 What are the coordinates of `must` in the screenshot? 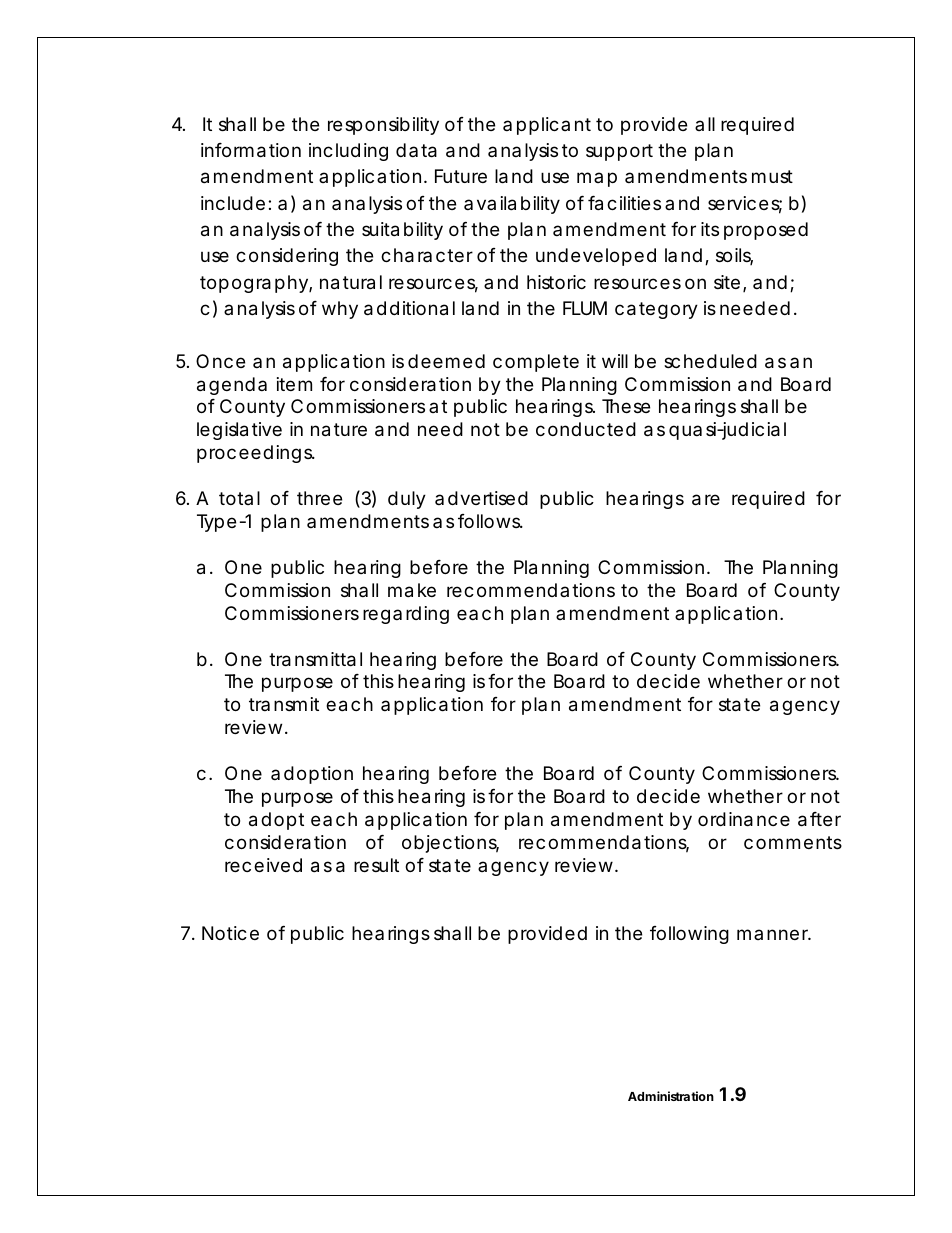 It's located at (772, 176).
